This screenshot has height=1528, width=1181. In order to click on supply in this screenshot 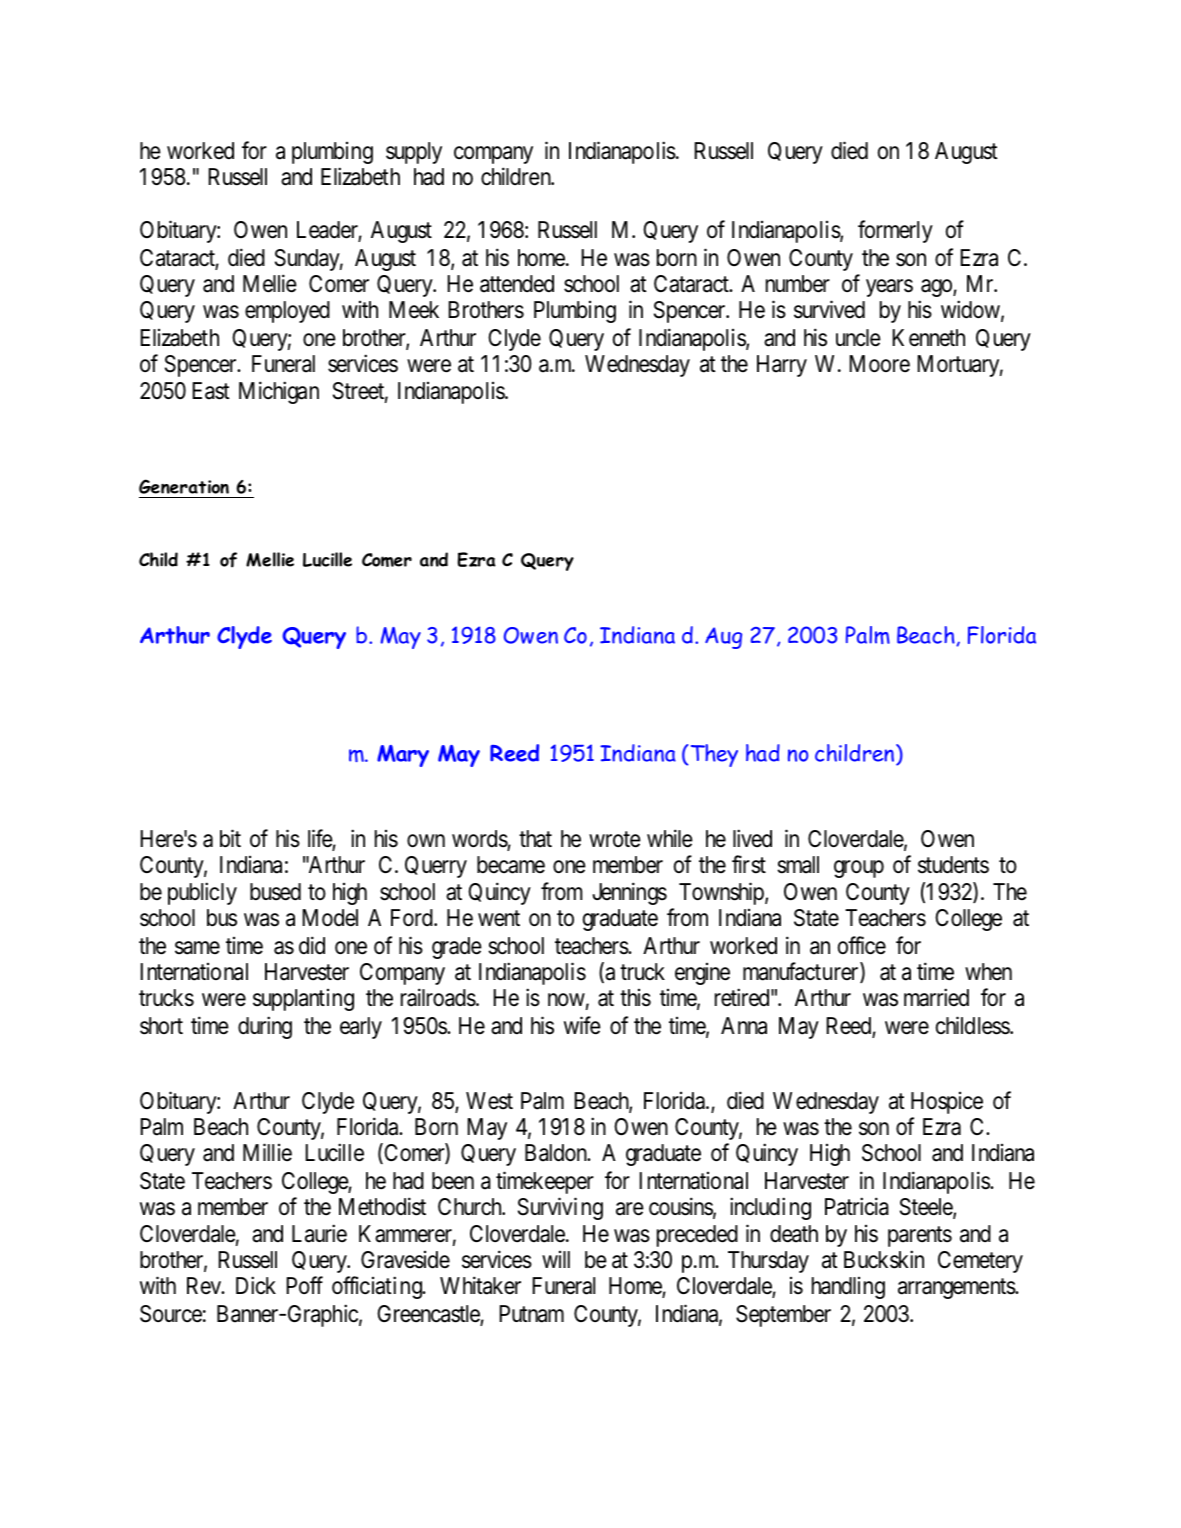, I will do `click(414, 153)`.
